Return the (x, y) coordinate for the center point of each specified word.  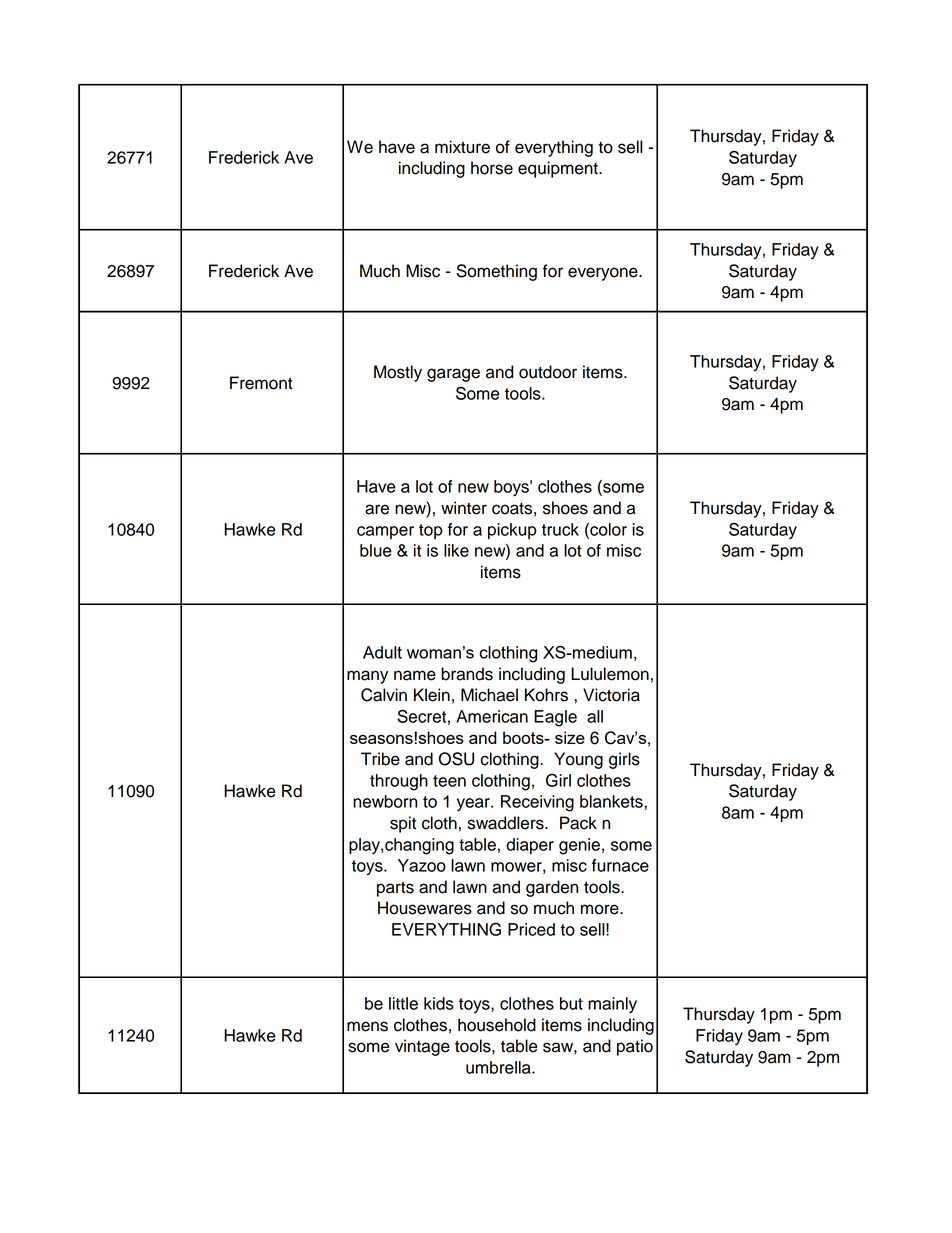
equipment (559, 169)
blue (376, 550)
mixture (462, 147)
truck (560, 529)
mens (367, 1026)
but (571, 1003)
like (456, 550)
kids (439, 1003)
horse (492, 168)
